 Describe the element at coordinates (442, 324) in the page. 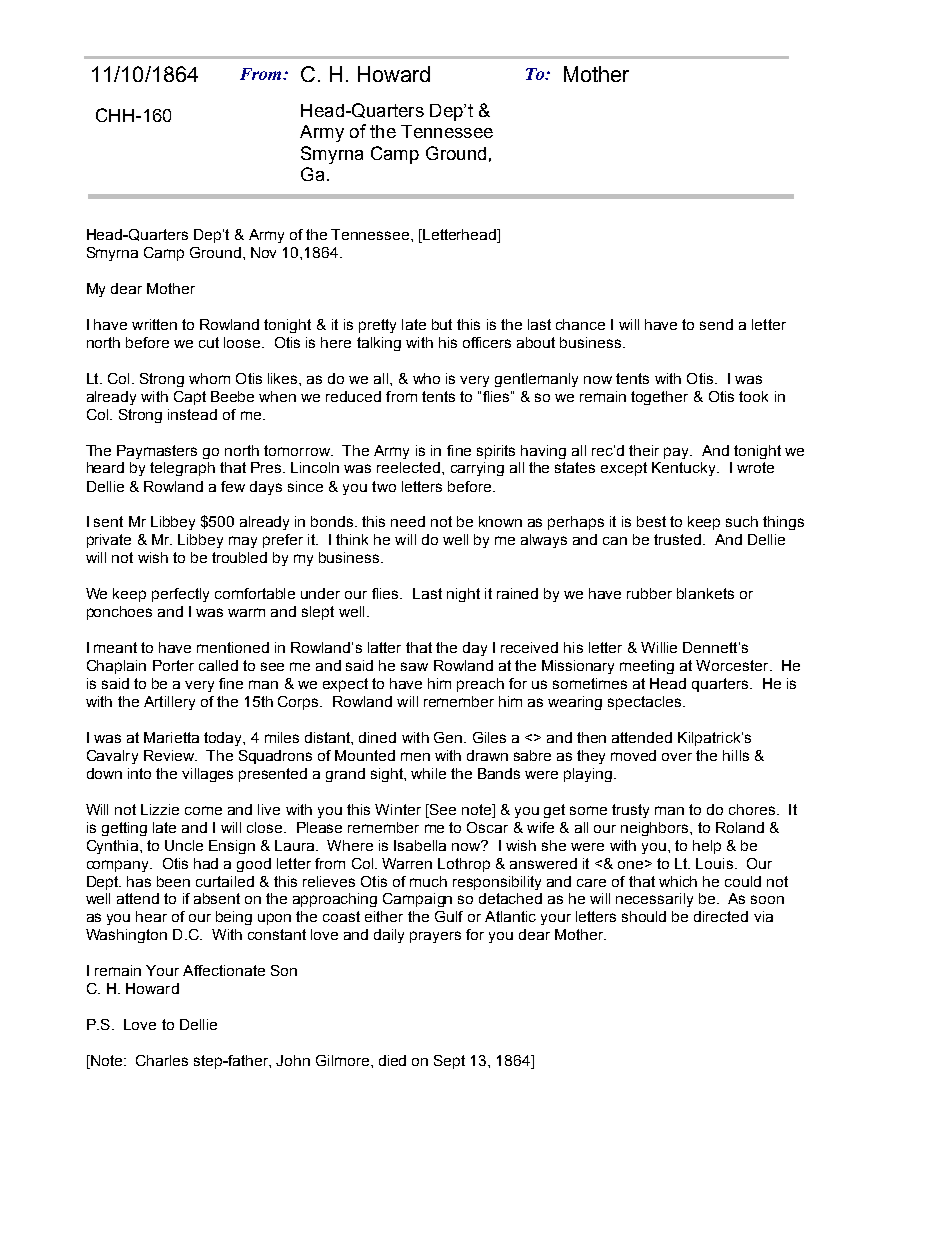

I see `but` at that location.
